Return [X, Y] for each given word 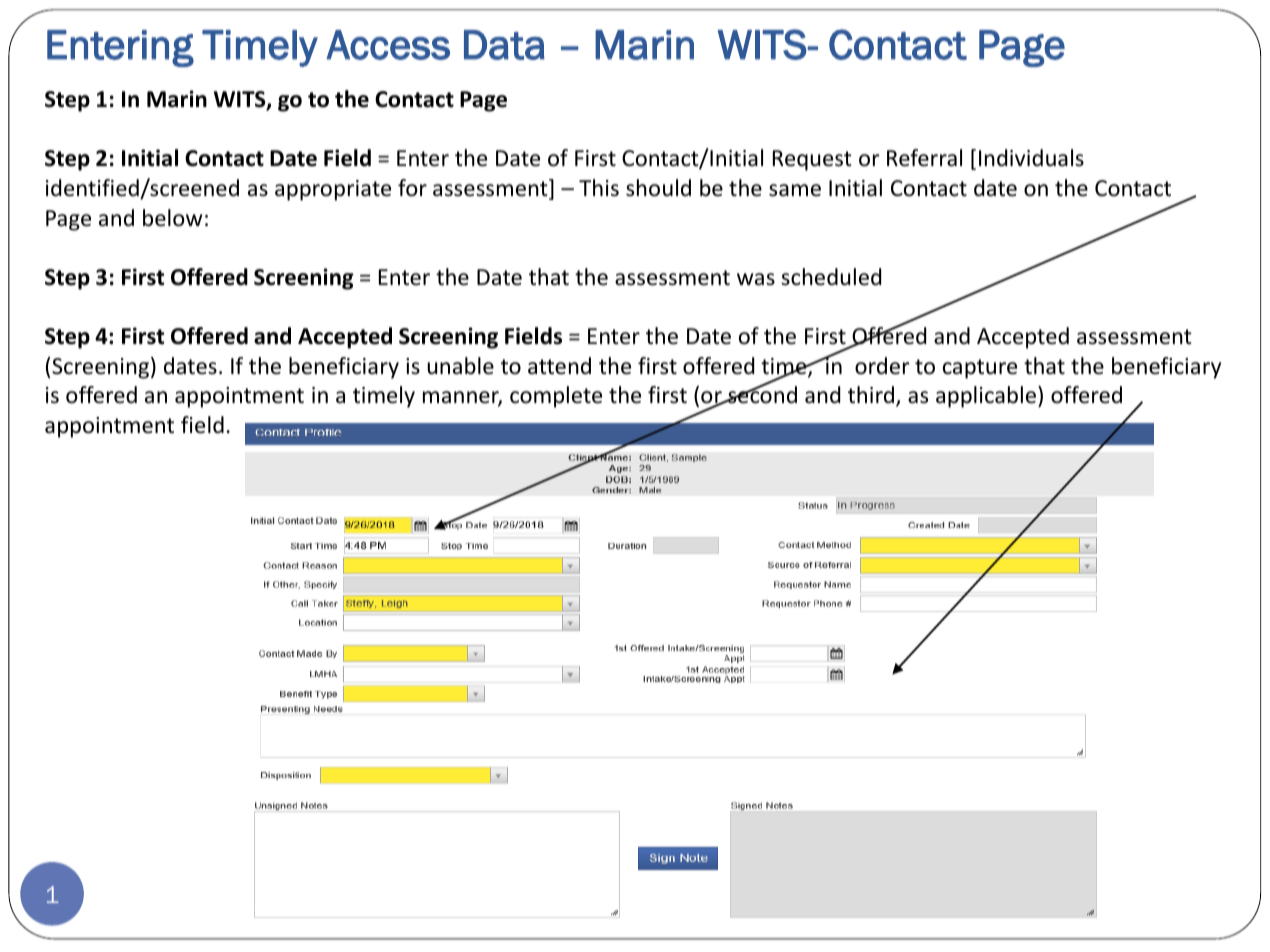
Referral [924, 158]
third [871, 395]
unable [460, 366]
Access [388, 45]
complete [556, 397]
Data [504, 45]
